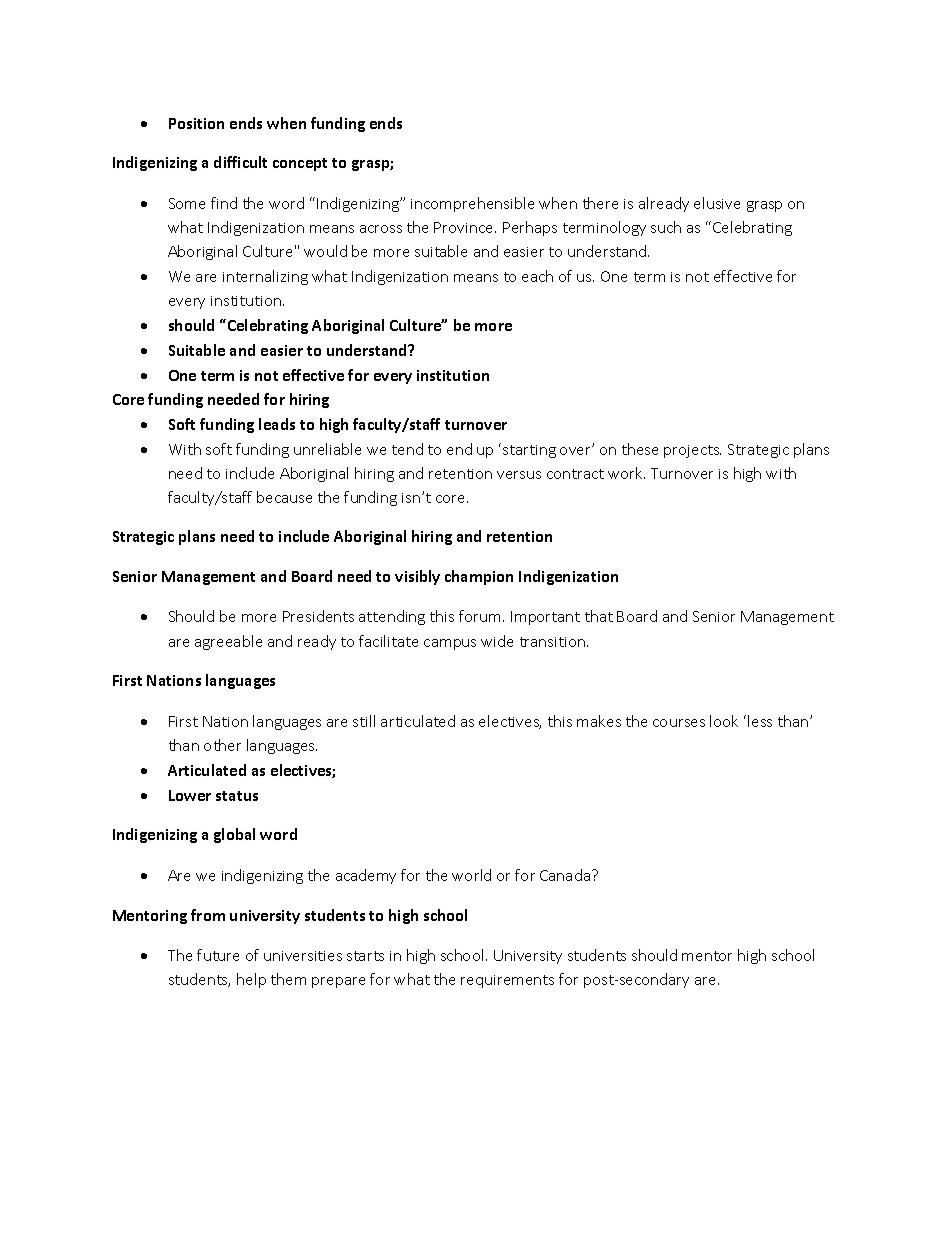 This document has height=1233, width=952. I want to click on leads, so click(277, 424).
